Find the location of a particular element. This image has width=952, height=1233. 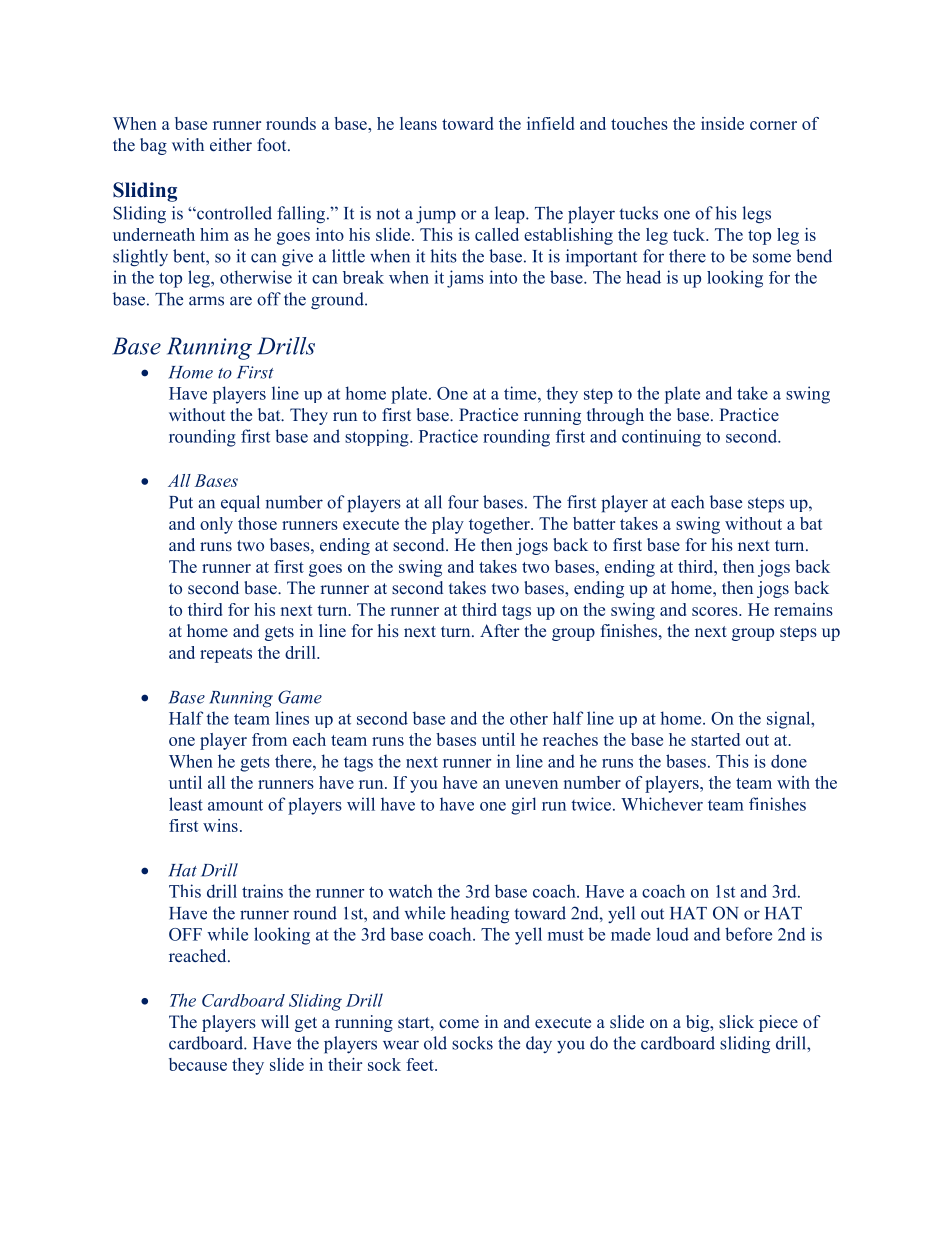

remains is located at coordinates (803, 609).
